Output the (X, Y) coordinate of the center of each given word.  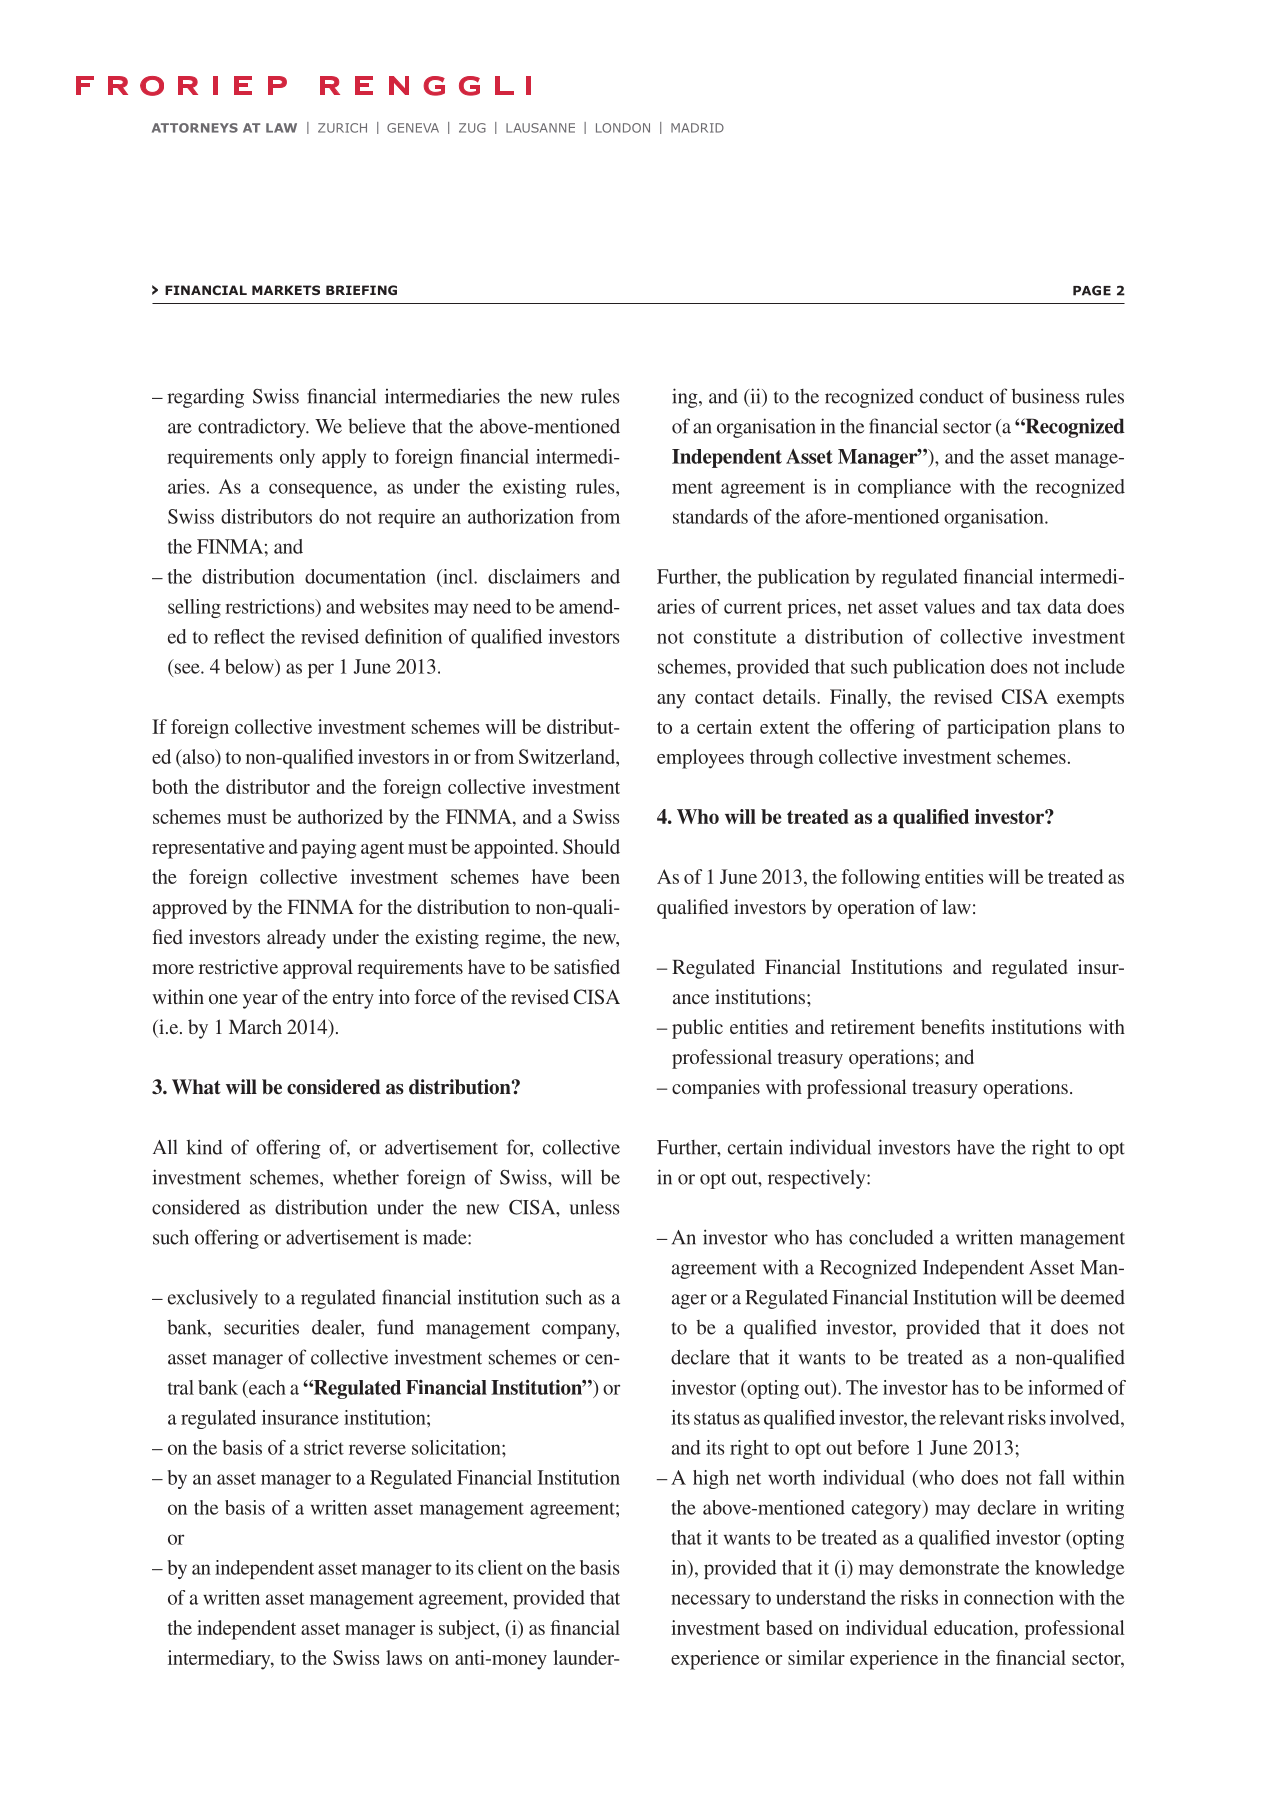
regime (514, 939)
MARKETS (286, 290)
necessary (710, 1601)
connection (1009, 1597)
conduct (952, 396)
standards (710, 516)
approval (318, 969)
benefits (953, 1026)
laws (404, 1657)
